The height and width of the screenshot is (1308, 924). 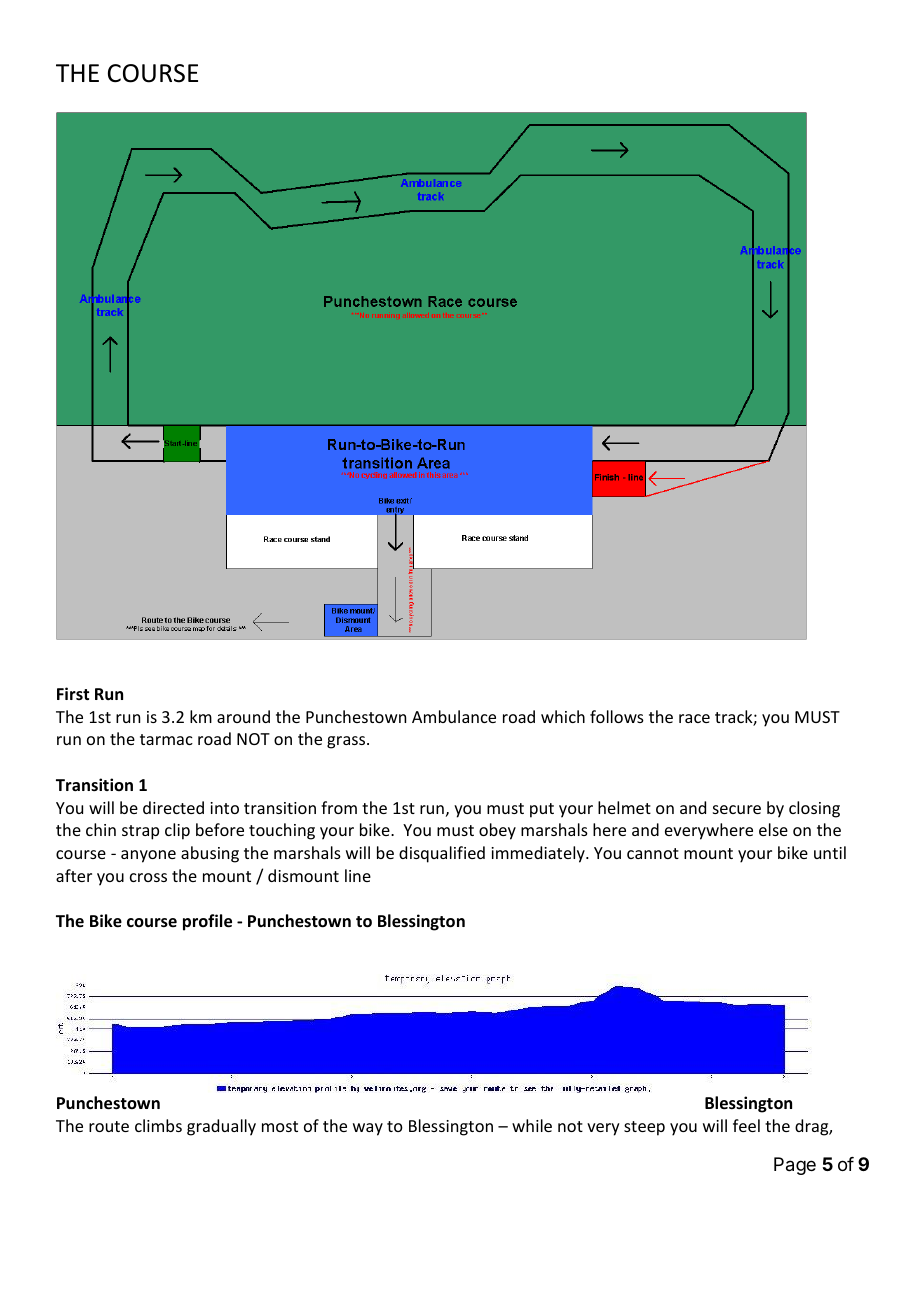 What do you see at coordinates (207, 922) in the screenshot?
I see `profile` at bounding box center [207, 922].
